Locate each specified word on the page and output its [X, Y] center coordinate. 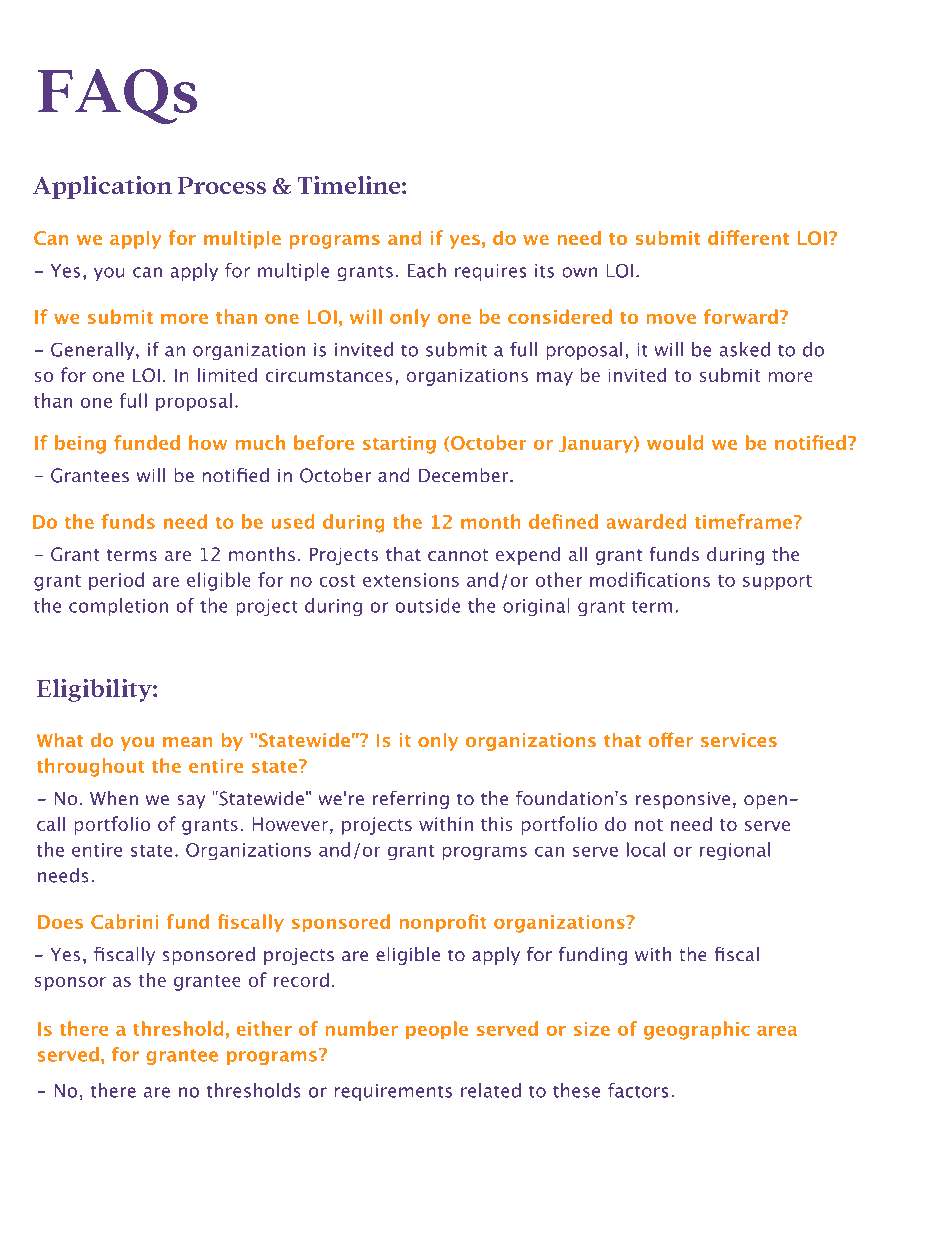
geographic [697, 1030]
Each [427, 270]
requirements [393, 1092]
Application [102, 187]
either [264, 1028]
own [580, 272]
